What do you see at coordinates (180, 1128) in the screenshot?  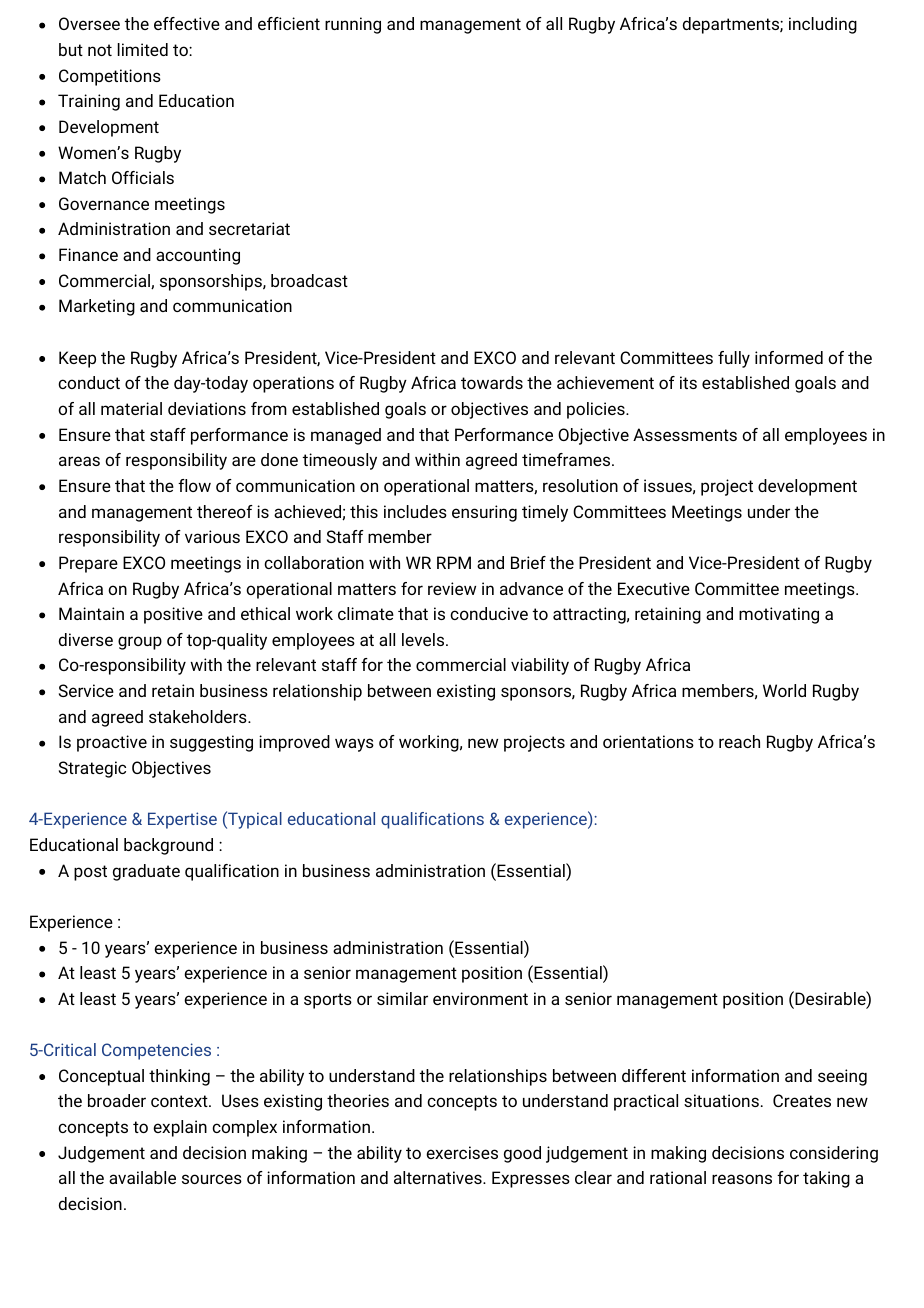 I see `explain` at bounding box center [180, 1128].
